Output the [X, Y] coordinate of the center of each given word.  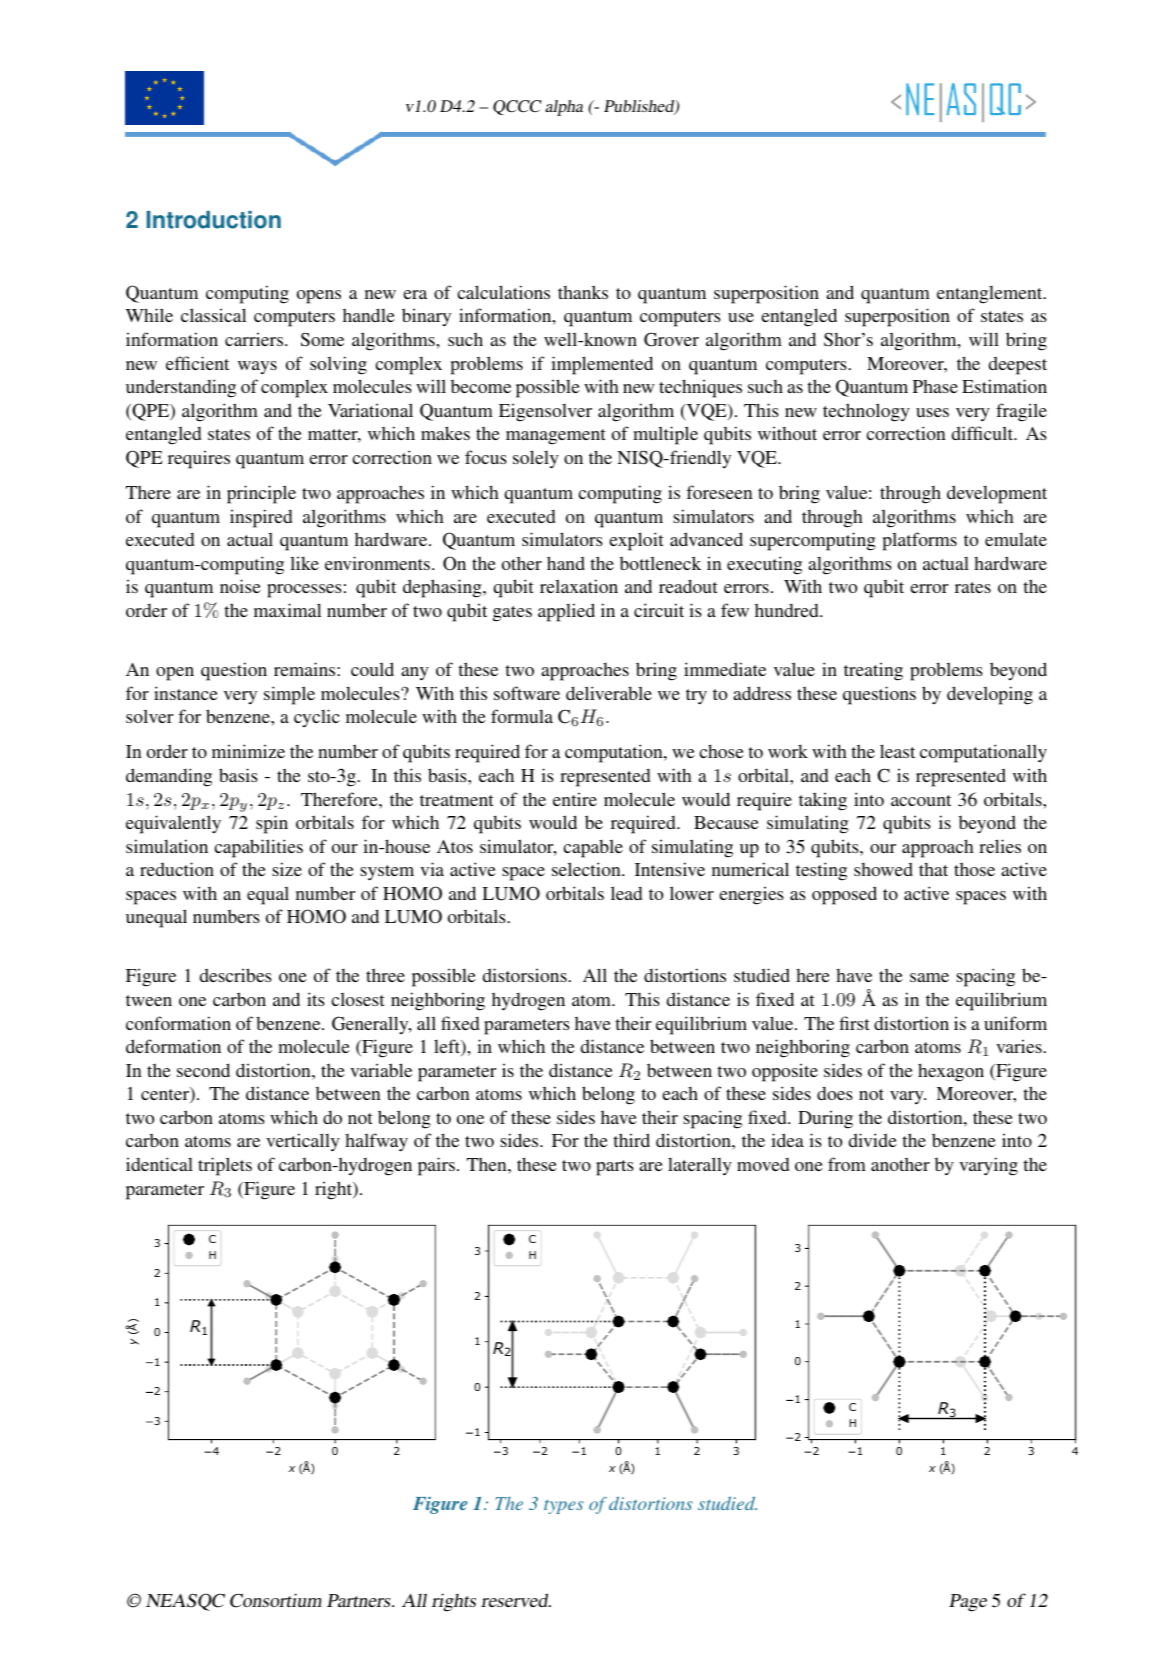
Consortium [275, 1600]
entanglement [991, 295]
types [563, 1507]
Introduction [214, 220]
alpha [564, 108]
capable [593, 848]
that [933, 869]
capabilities [258, 848]
